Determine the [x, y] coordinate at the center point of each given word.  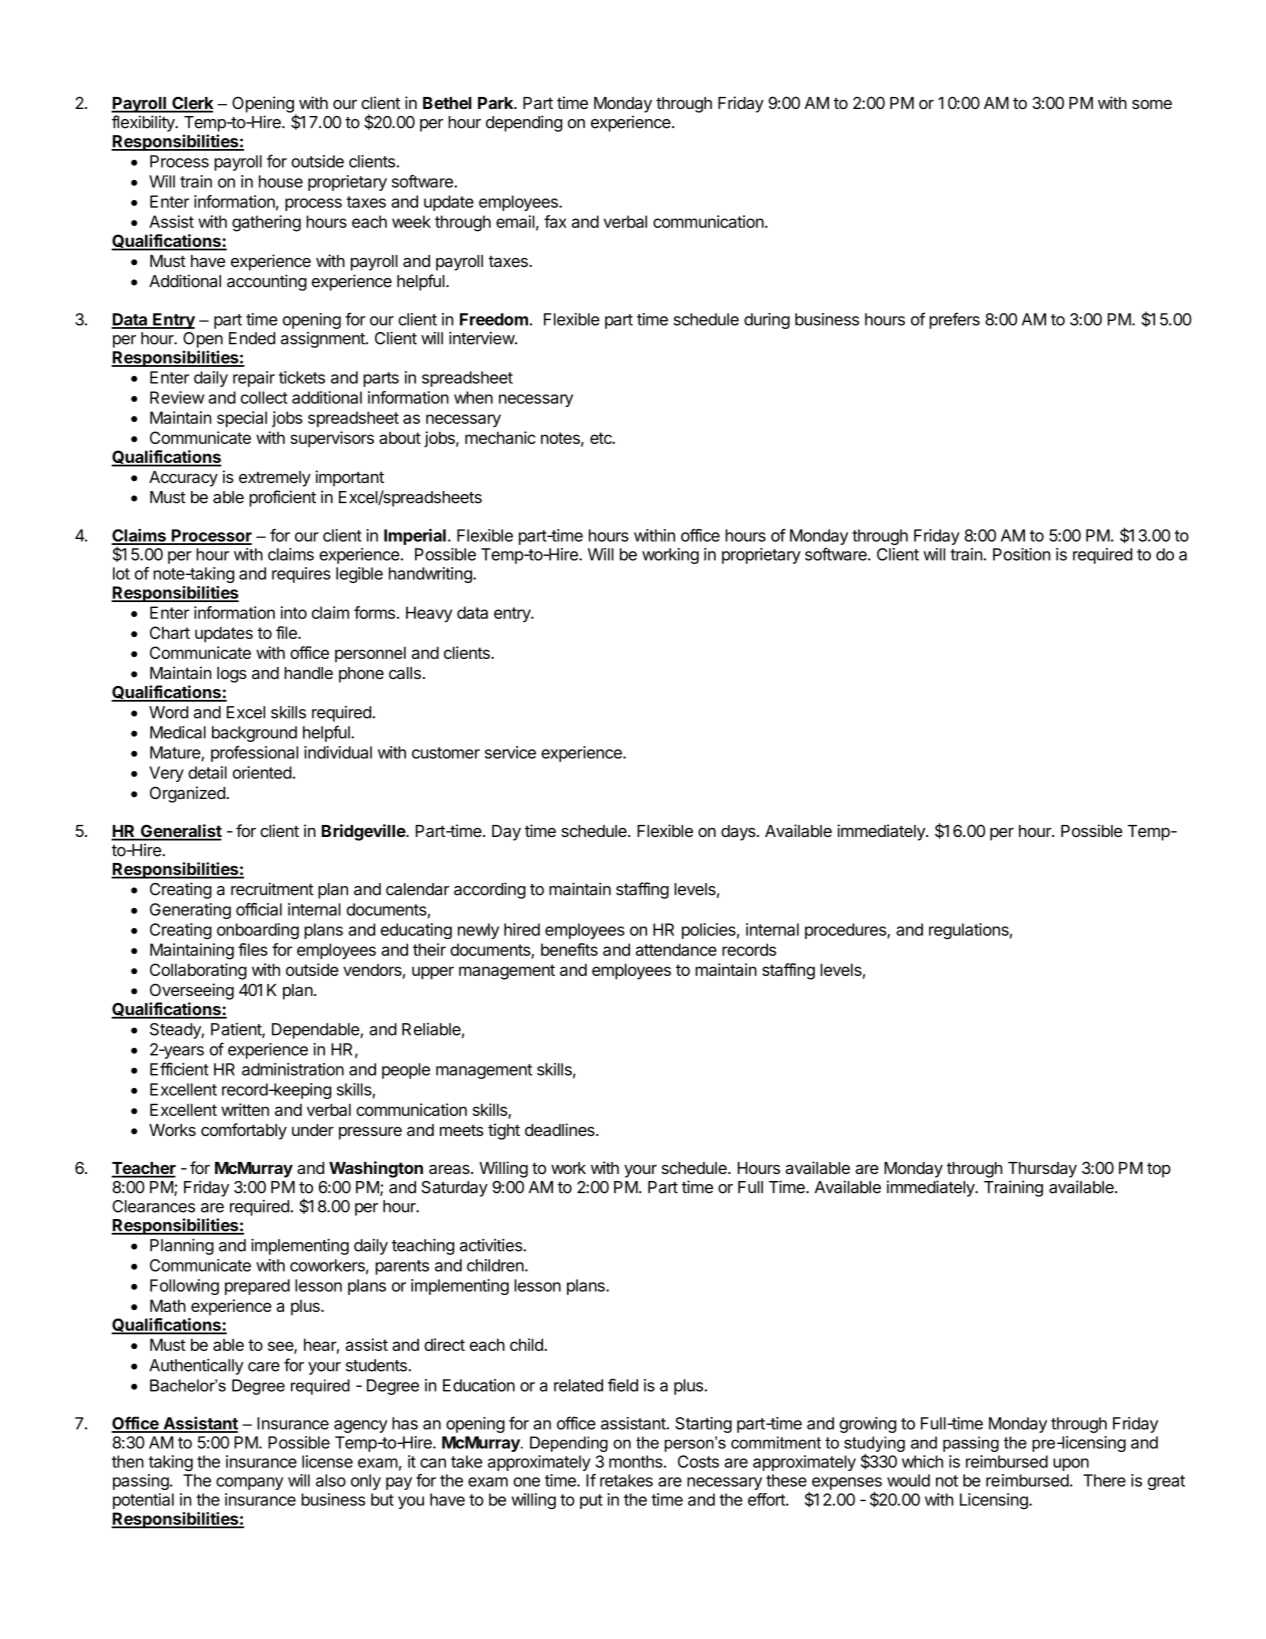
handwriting [431, 575]
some [1152, 104]
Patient [237, 1030]
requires [301, 575]
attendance [676, 949]
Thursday [1042, 1170]
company [249, 1483]
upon [1071, 1464]
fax [555, 221]
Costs [698, 1461]
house [281, 181]
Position [1021, 554]
